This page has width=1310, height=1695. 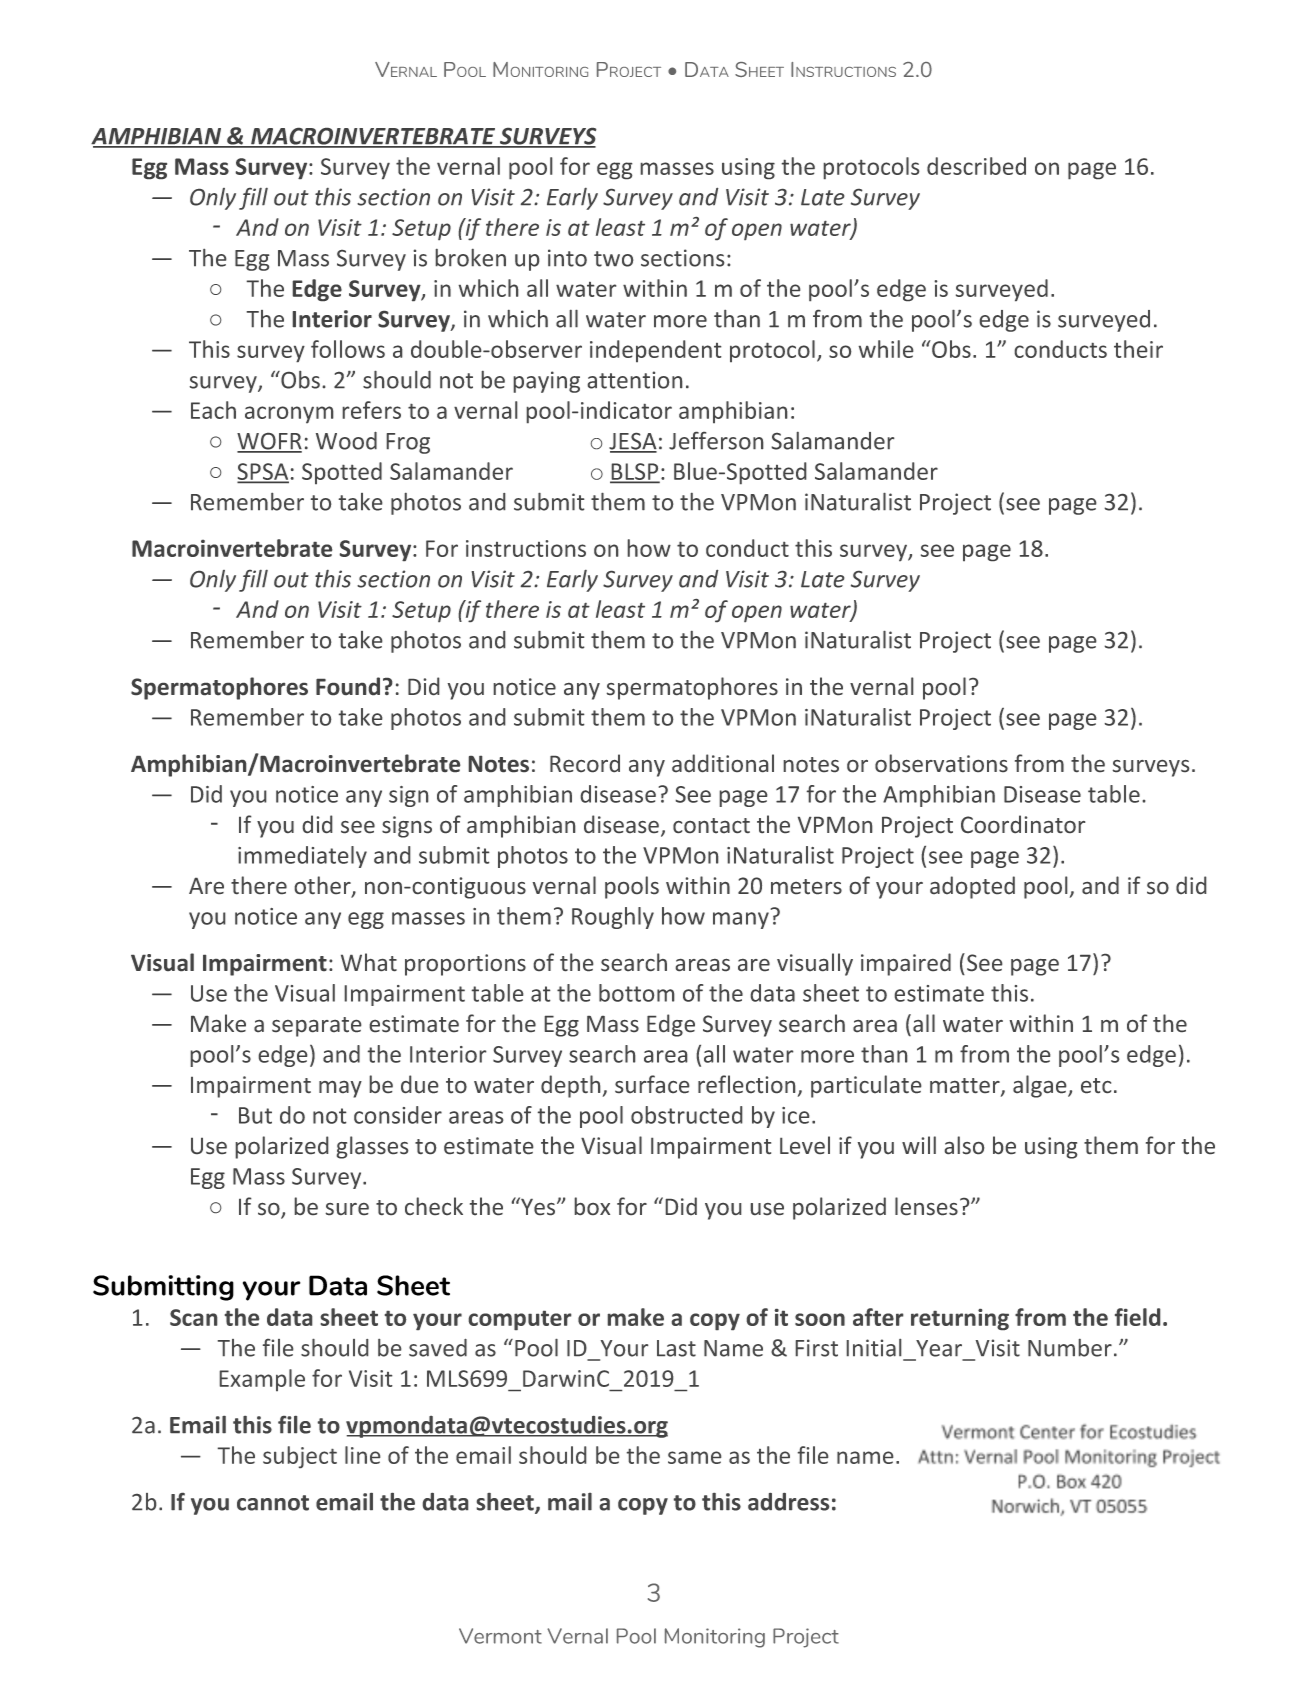 I want to click on other, so click(x=324, y=886).
